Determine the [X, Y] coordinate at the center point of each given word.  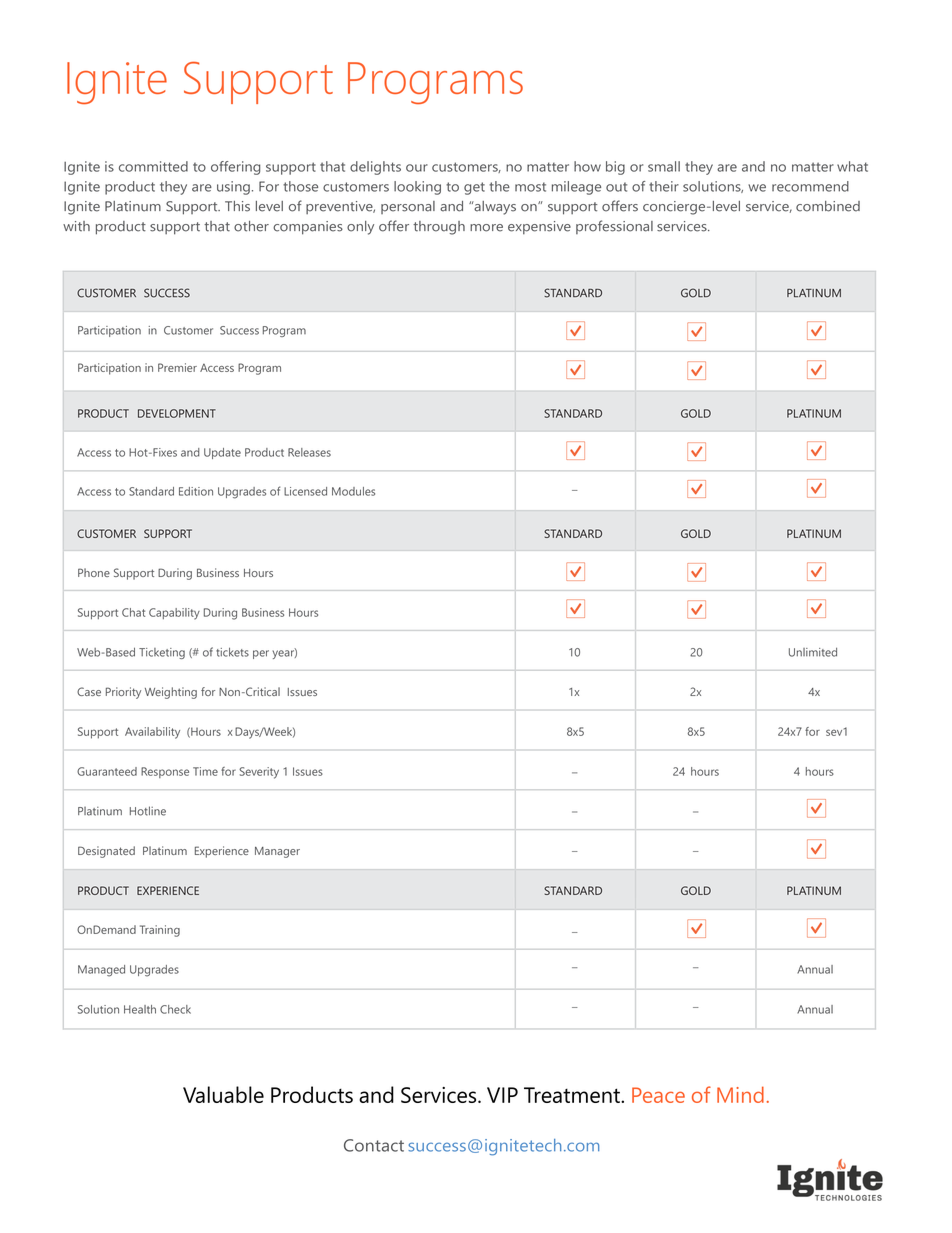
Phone [94, 572]
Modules [353, 491]
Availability [152, 733]
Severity [259, 773]
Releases [309, 452]
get [474, 188]
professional [614, 227]
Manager [277, 852]
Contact [374, 1145]
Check [175, 1009]
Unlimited [813, 652]
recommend [810, 186]
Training [160, 931]
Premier [177, 367]
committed [153, 166]
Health [140, 1009]
